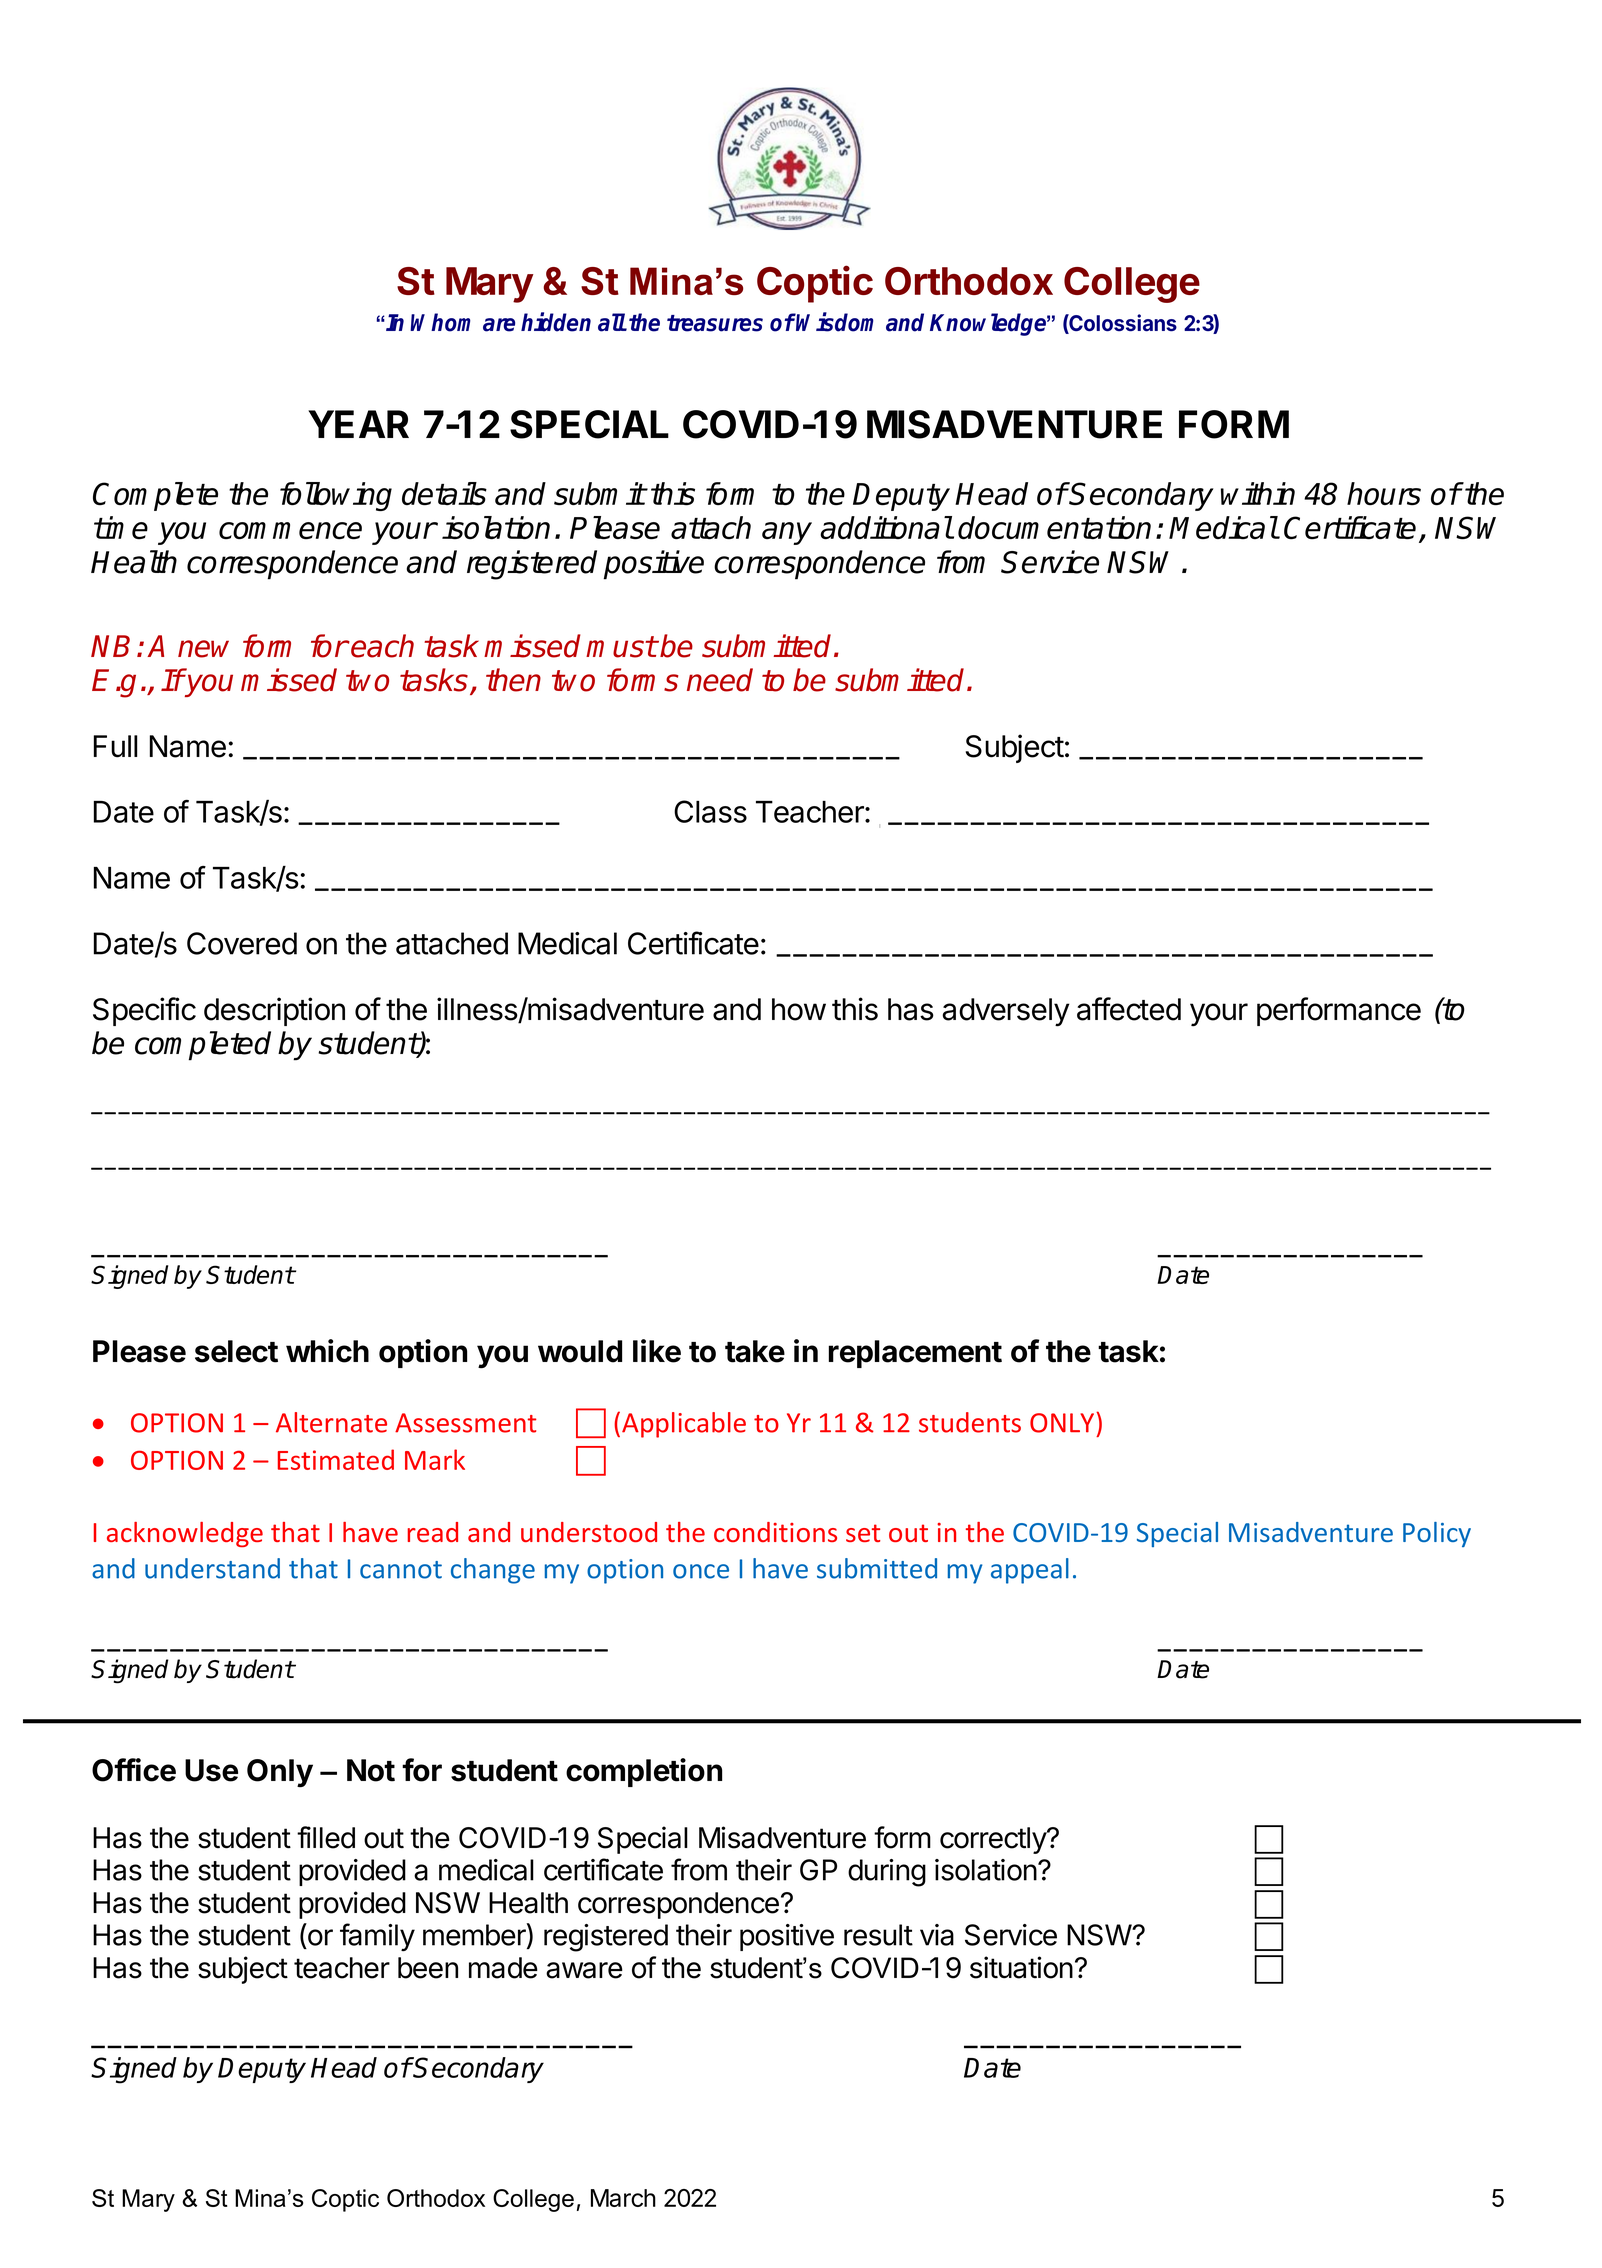  What do you see at coordinates (358, 424) in the screenshot?
I see `YEAR` at bounding box center [358, 424].
